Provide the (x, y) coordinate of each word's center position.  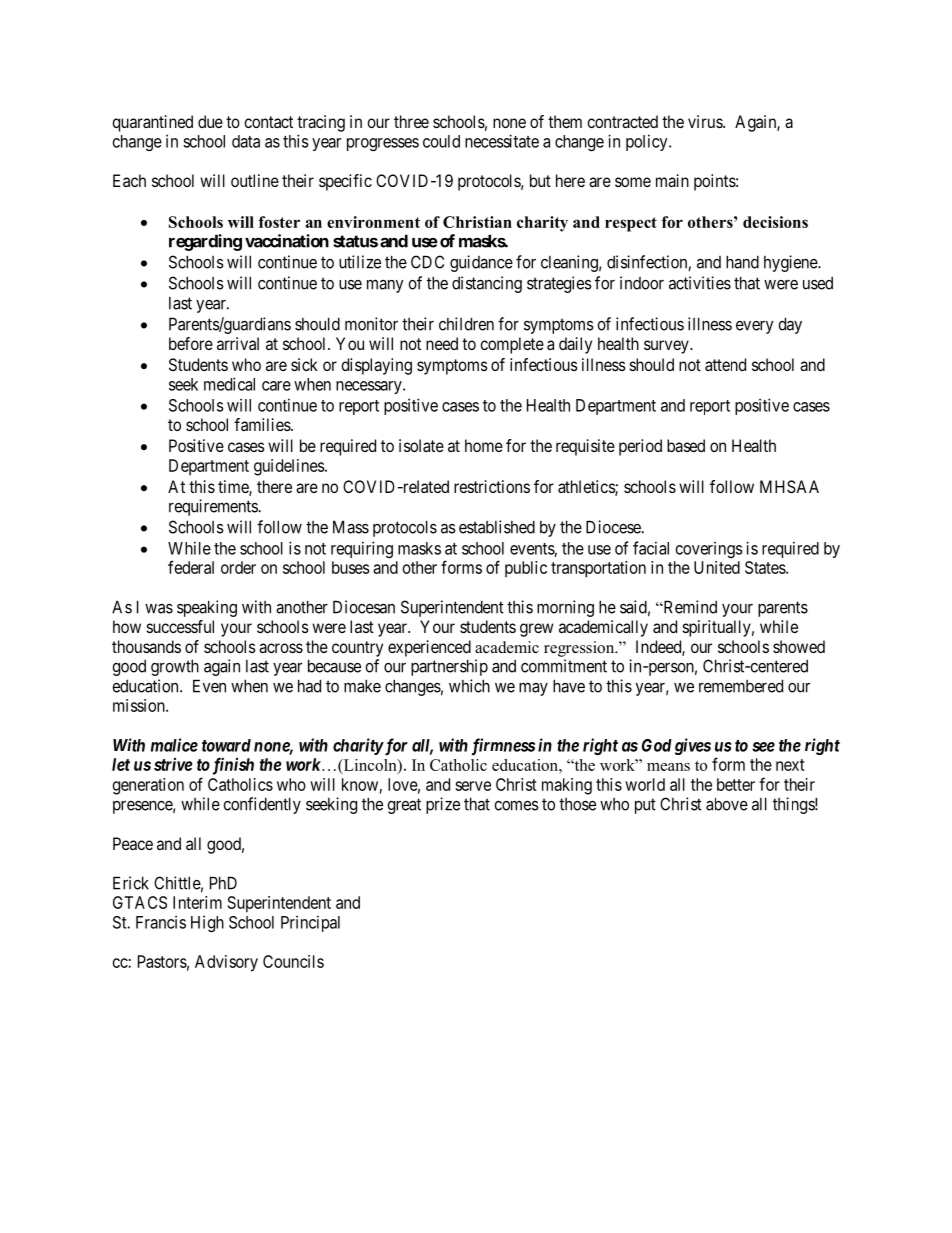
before (191, 343)
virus (706, 121)
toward (226, 745)
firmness (503, 747)
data (246, 141)
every (754, 327)
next (790, 765)
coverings (709, 550)
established (497, 527)
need (442, 343)
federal (191, 567)
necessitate (502, 141)
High (207, 924)
